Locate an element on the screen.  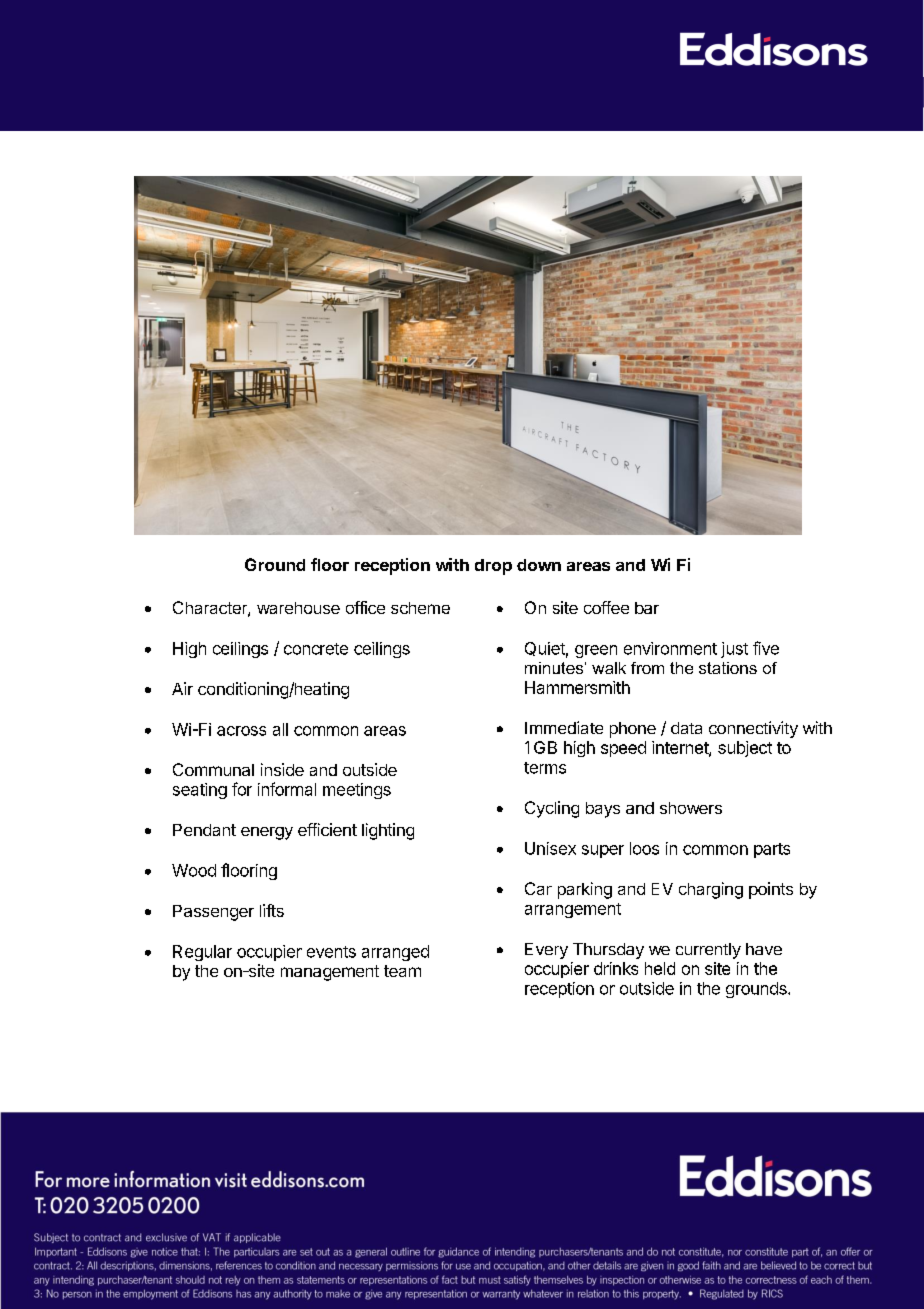
Regular is located at coordinates (202, 953).
